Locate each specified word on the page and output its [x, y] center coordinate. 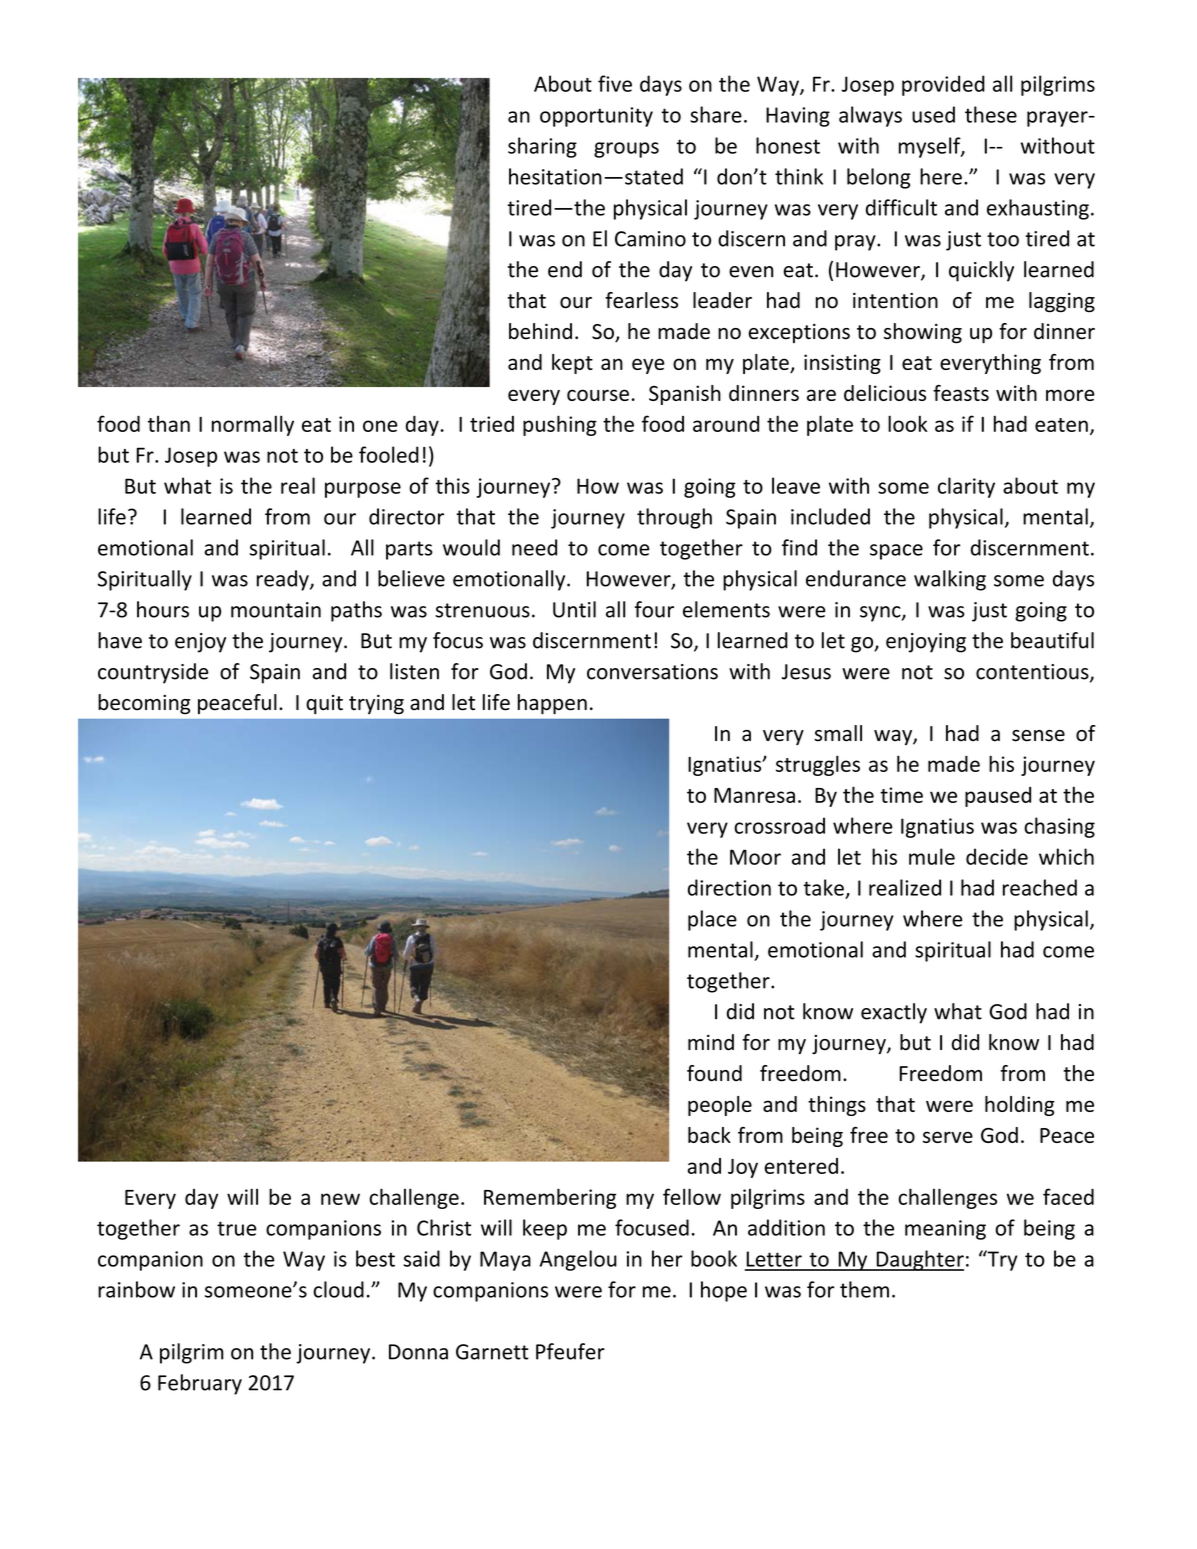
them [864, 1289]
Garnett [492, 1352]
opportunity [596, 117]
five [615, 83]
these [991, 114]
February [200, 1384]
